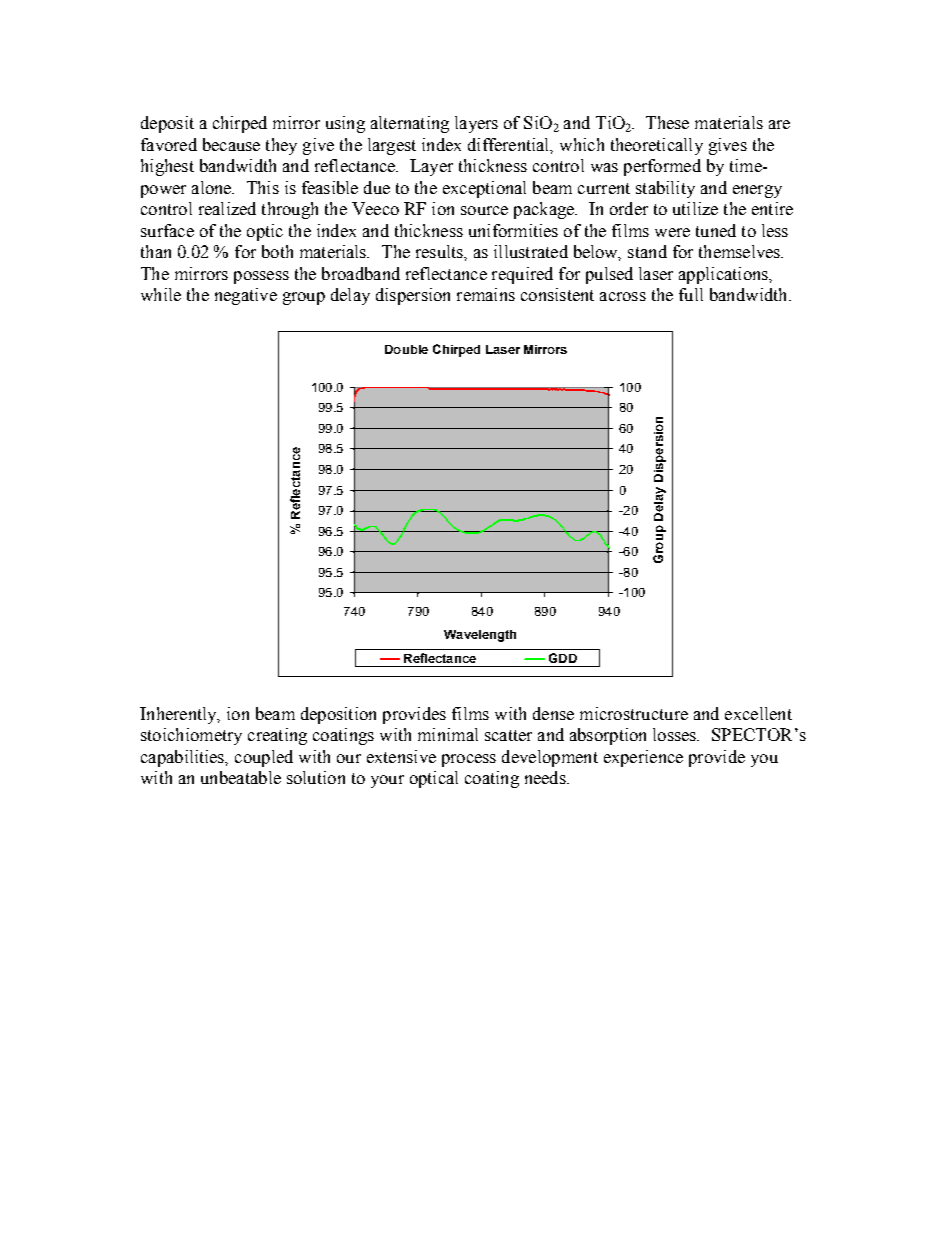  I want to click on Double, so click(406, 349).
